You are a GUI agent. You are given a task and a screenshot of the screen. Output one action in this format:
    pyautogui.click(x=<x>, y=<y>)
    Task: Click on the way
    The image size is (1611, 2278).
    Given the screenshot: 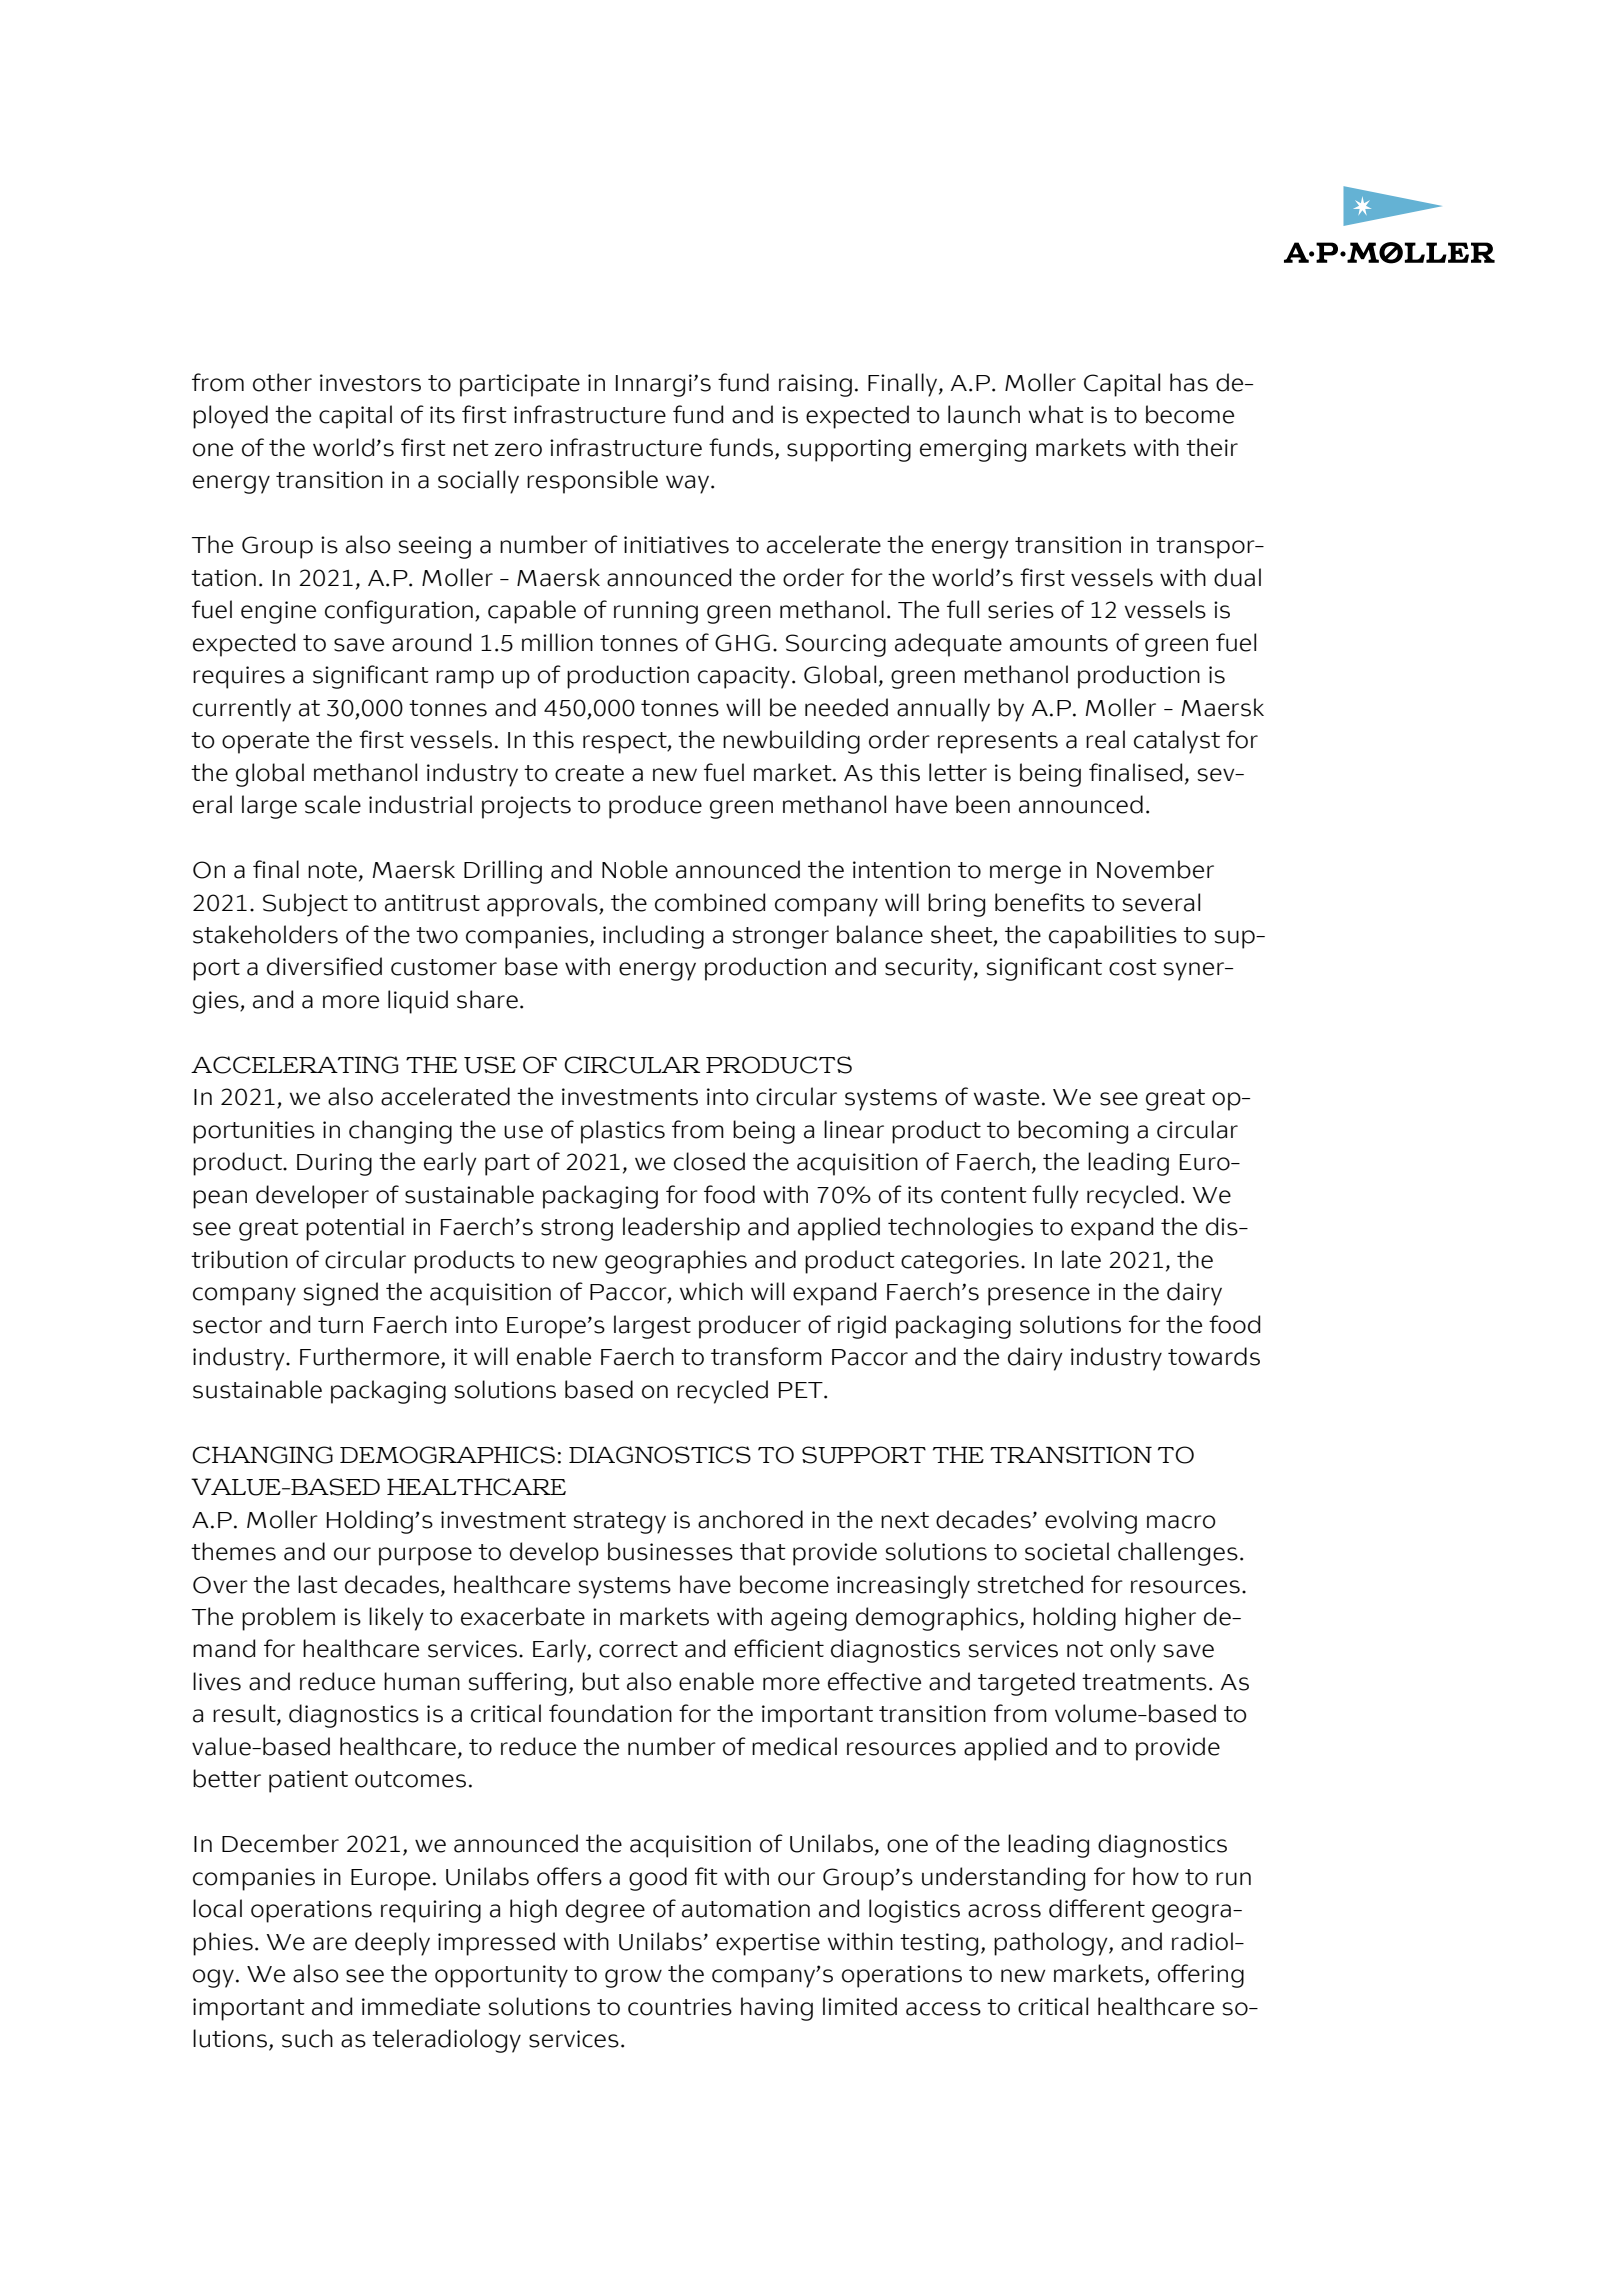 What is the action you would take?
    pyautogui.click(x=689, y=484)
